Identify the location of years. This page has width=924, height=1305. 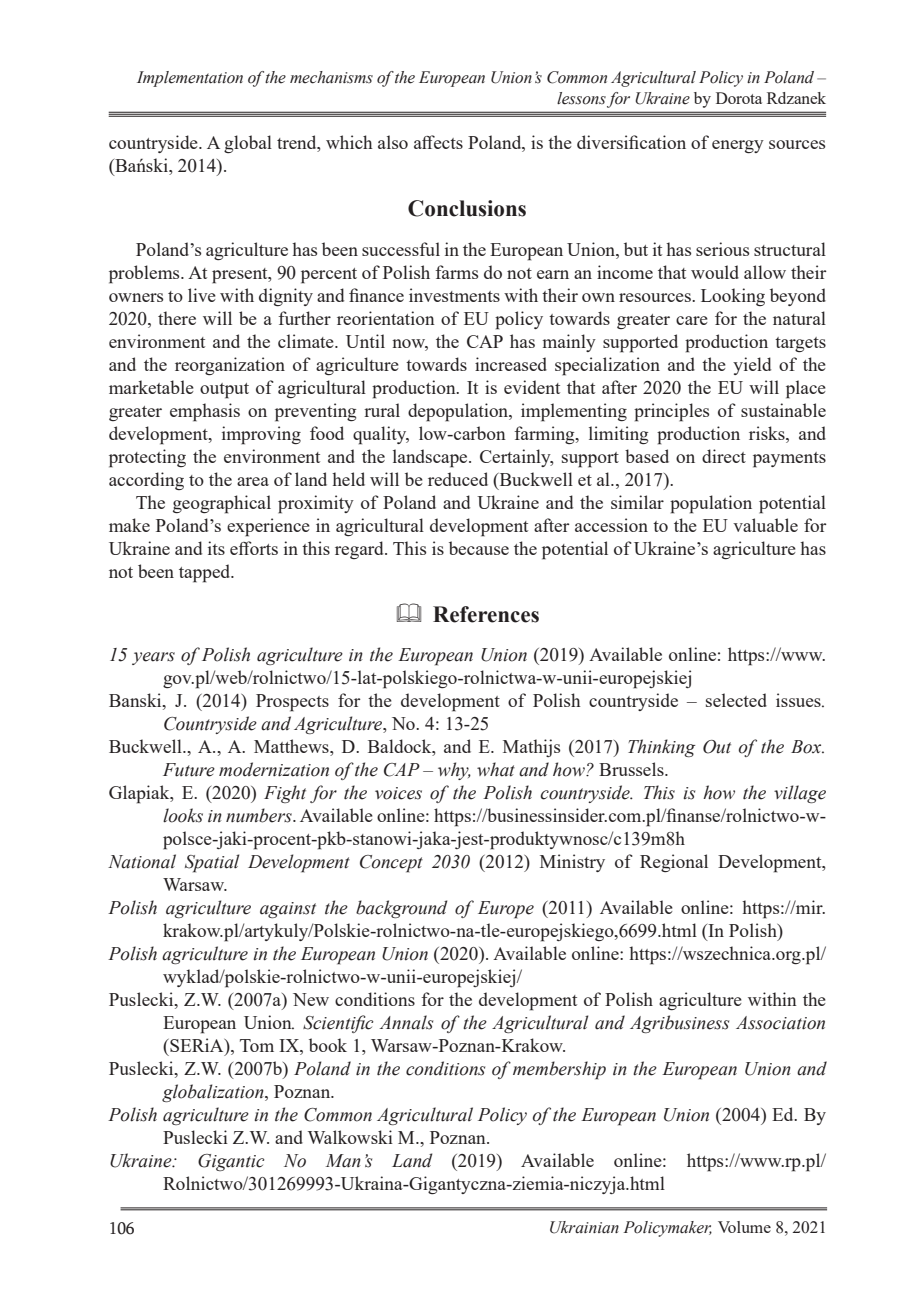
(153, 658).
